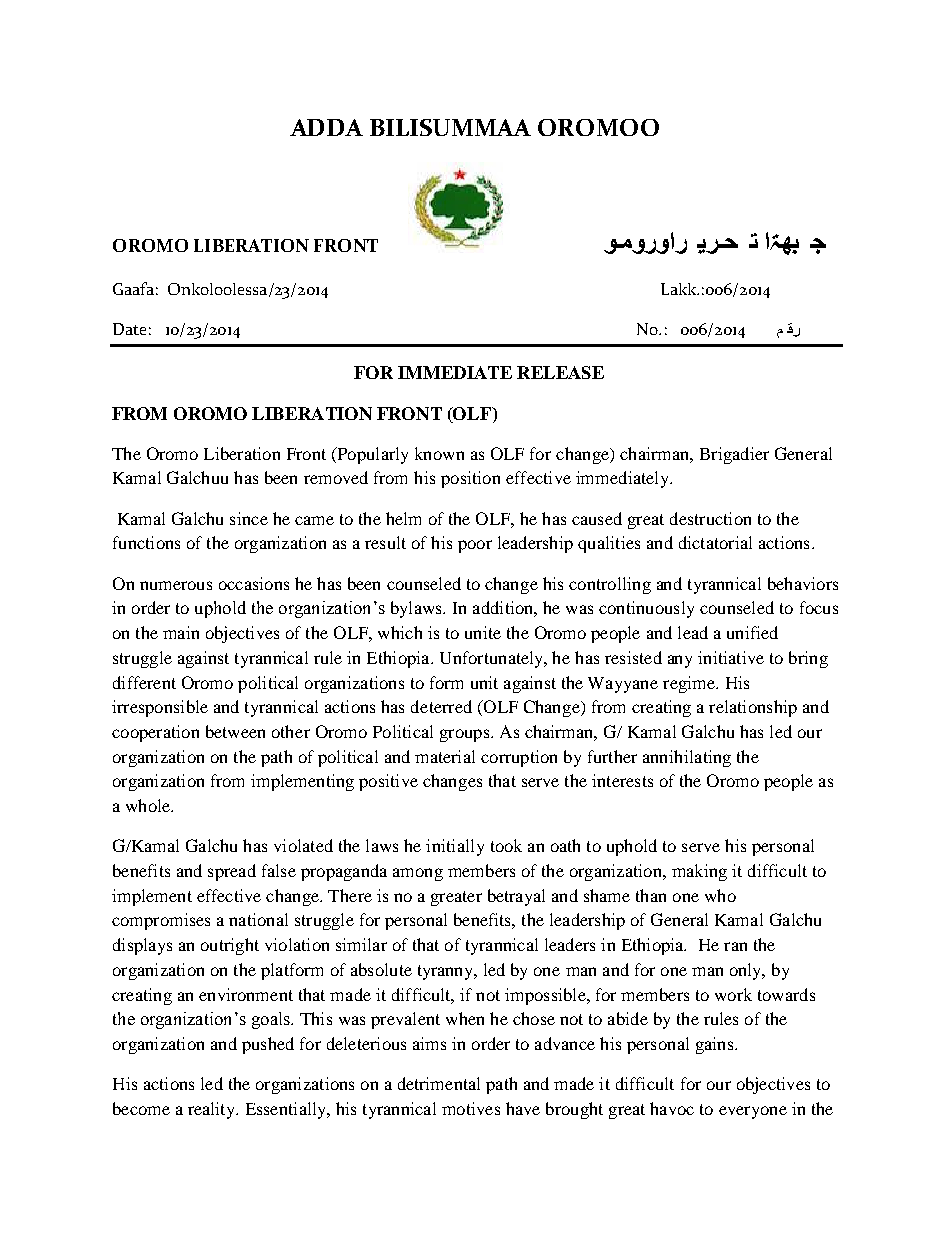 The width and height of the screenshot is (952, 1233). Describe the element at coordinates (752, 632) in the screenshot. I see `unified` at that location.
